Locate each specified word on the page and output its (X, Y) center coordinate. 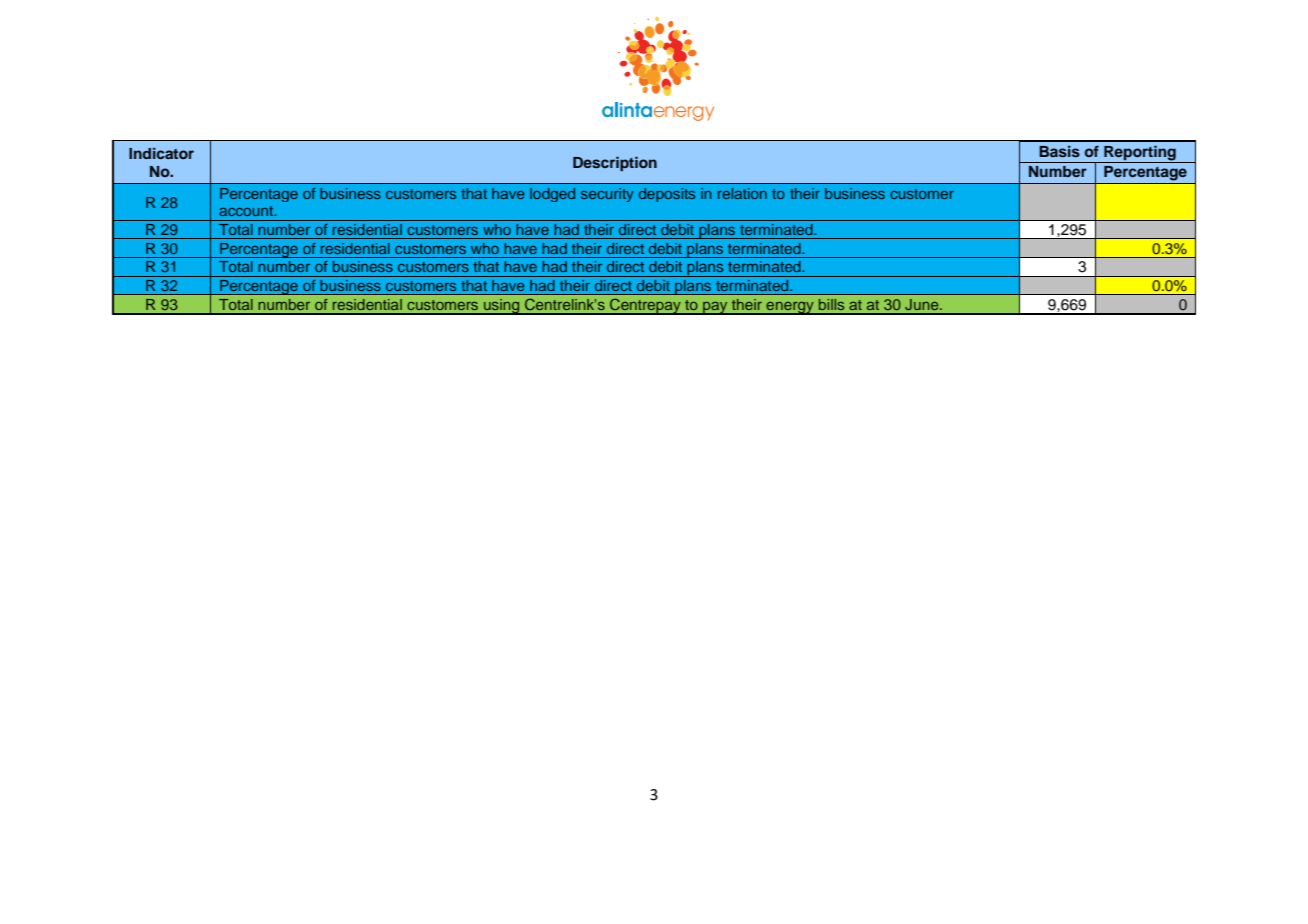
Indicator (161, 153)
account (247, 211)
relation (742, 193)
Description (615, 164)
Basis (1059, 151)
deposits (667, 195)
